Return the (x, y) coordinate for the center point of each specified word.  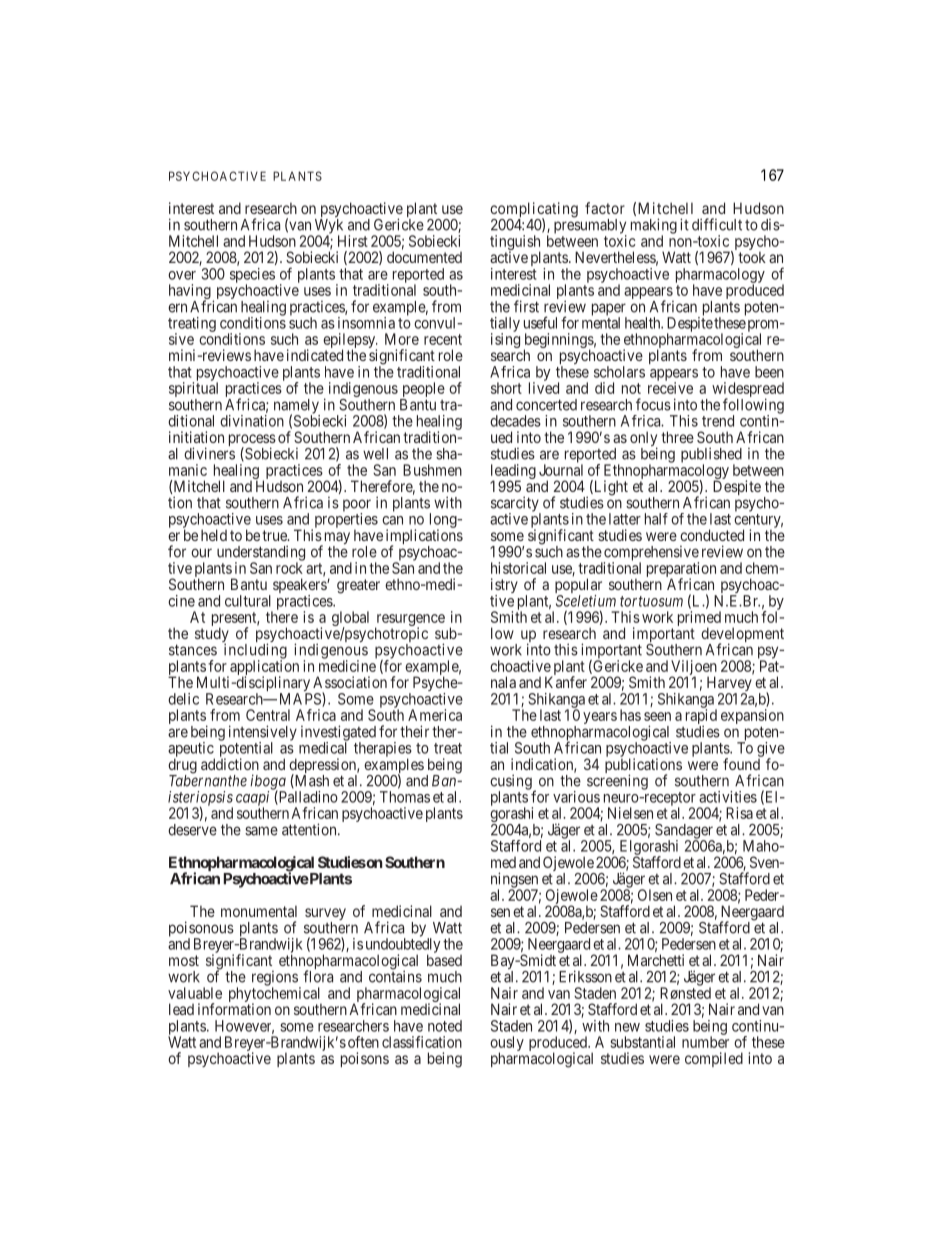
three (677, 437)
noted (445, 1026)
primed (699, 619)
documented (424, 257)
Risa (739, 813)
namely (297, 407)
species (252, 276)
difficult (717, 224)
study (212, 636)
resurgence (410, 621)
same (261, 831)
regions (275, 979)
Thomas (405, 797)
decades (515, 421)
